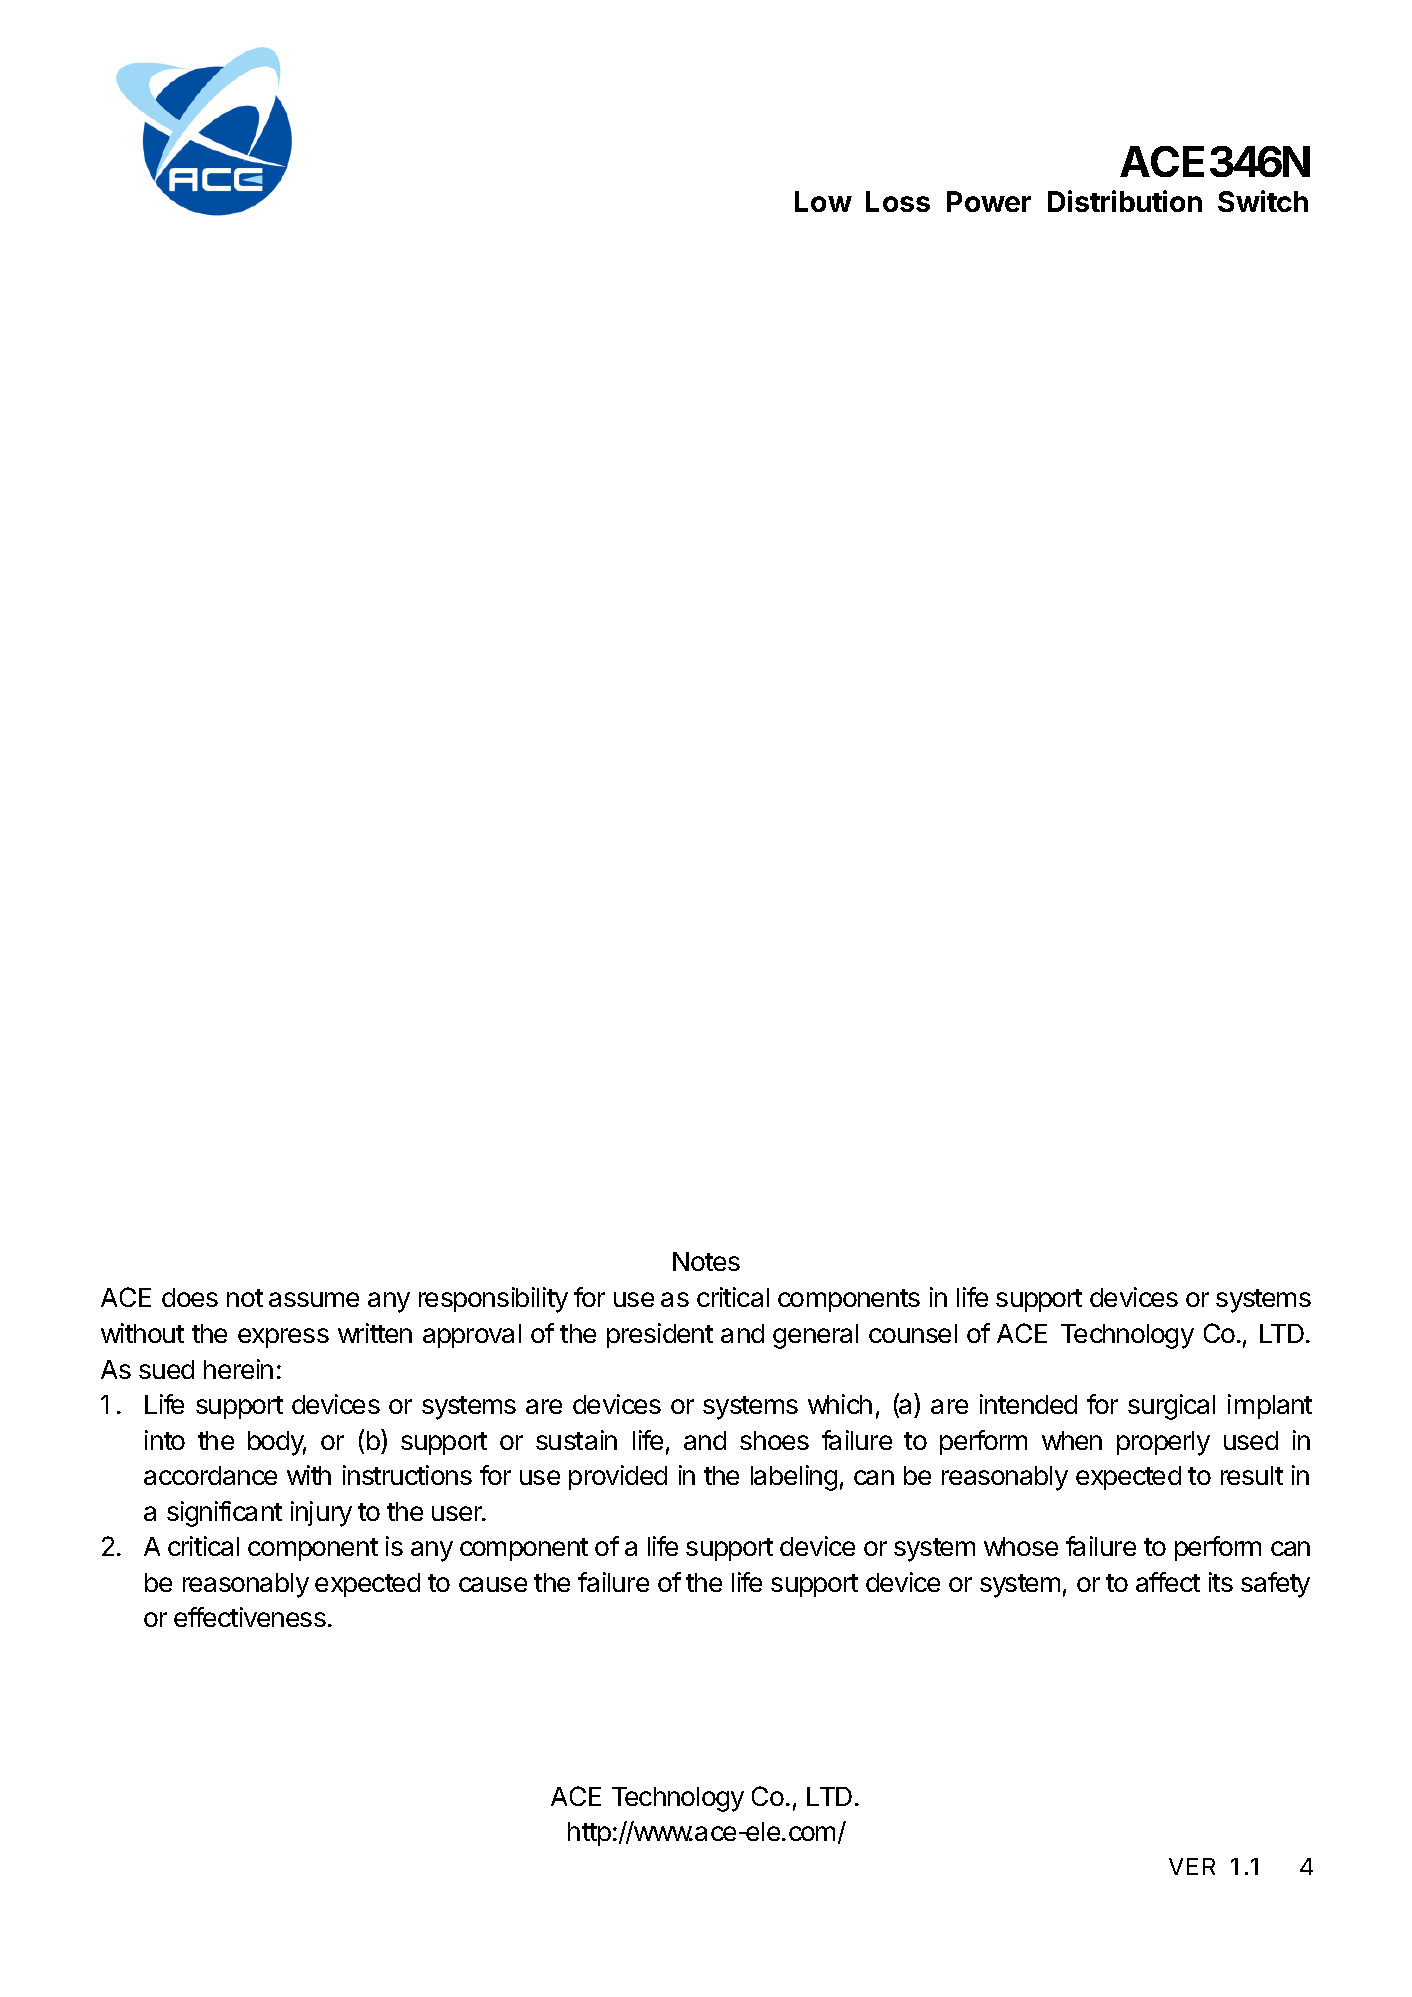 Image resolution: width=1412 pixels, height=1997 pixels. Describe the element at coordinates (283, 1338) in the screenshot. I see `express` at that location.
